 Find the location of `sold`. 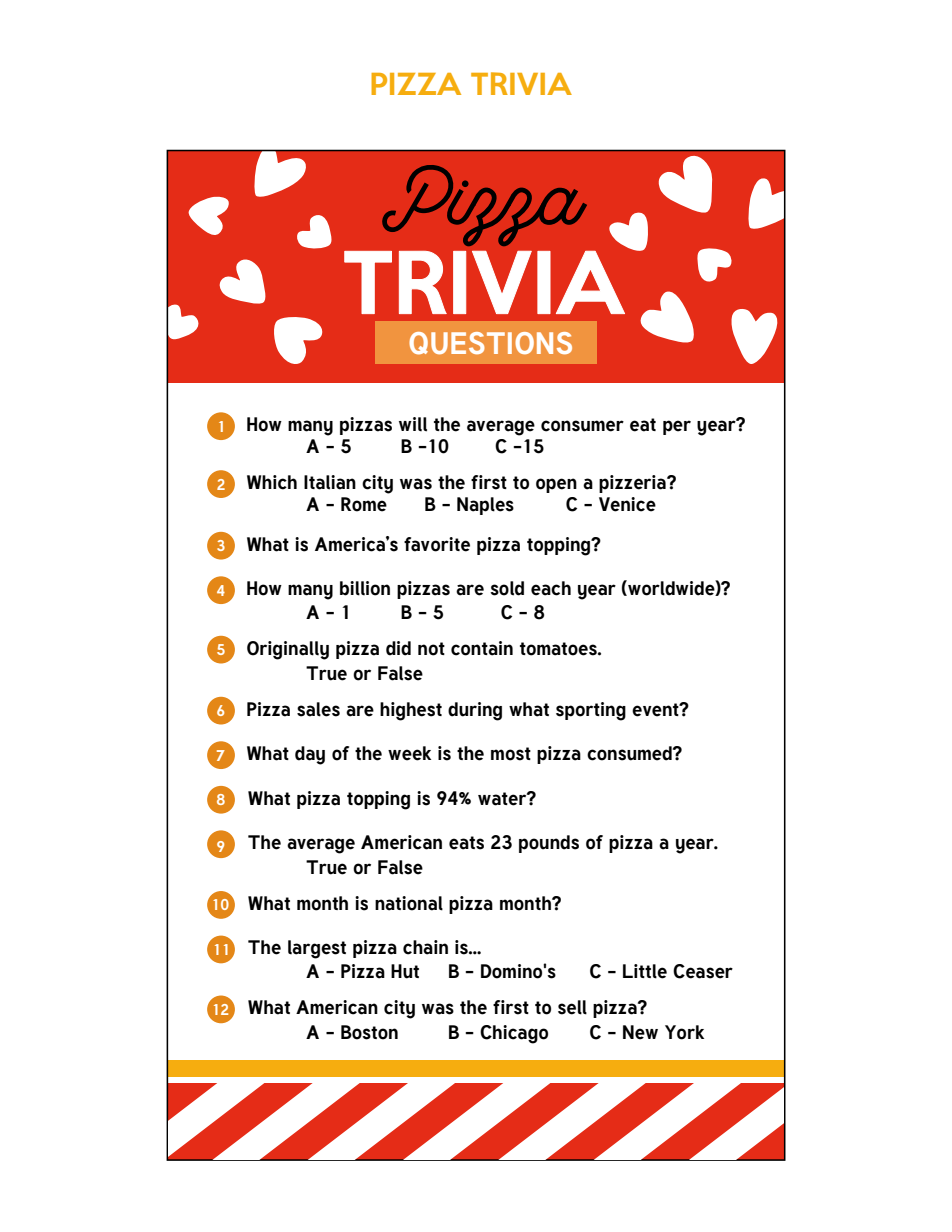

sold is located at coordinates (507, 588).
